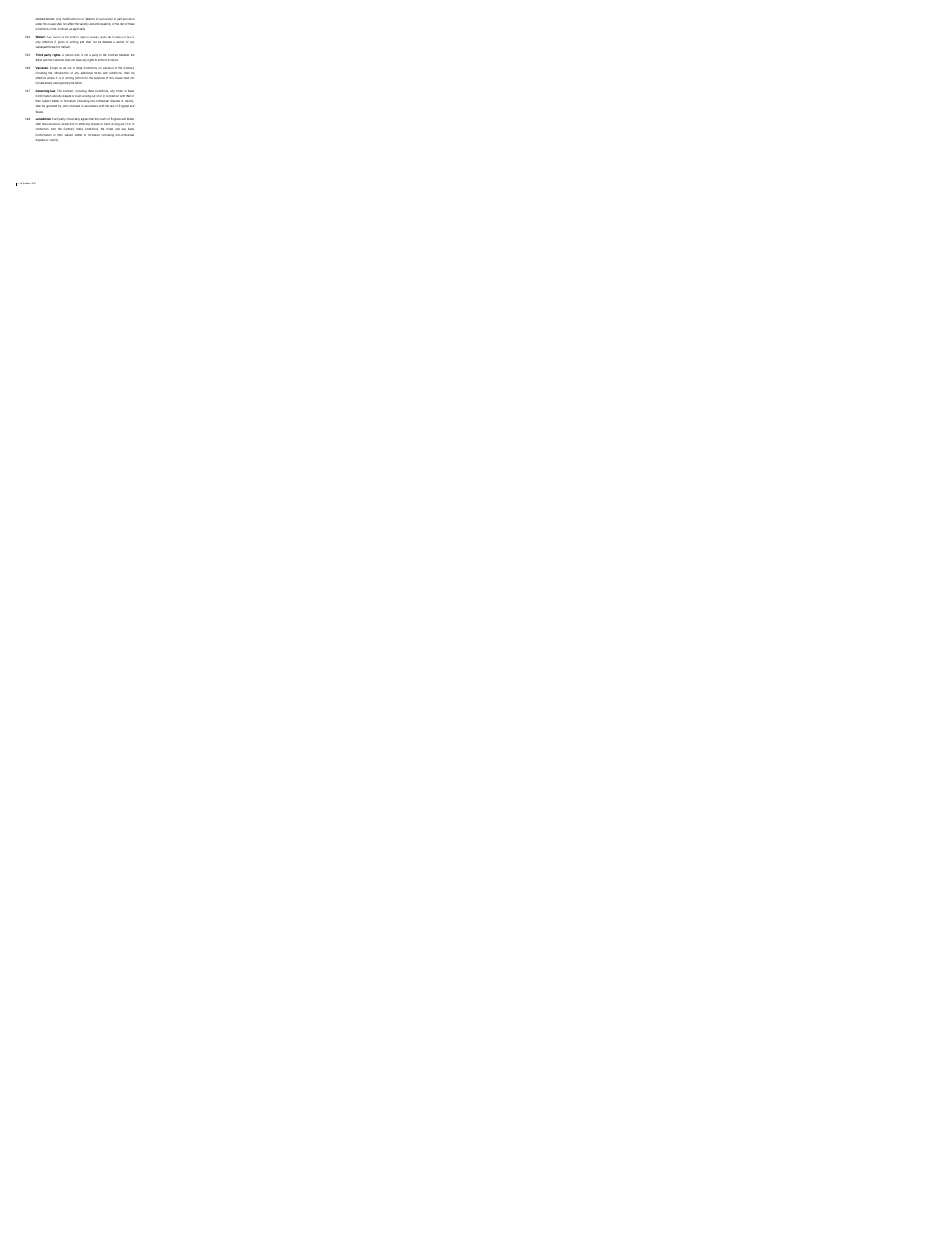 The height and width of the image is (1233, 952). Describe the element at coordinates (124, 55) in the image. I see `between` at that location.
